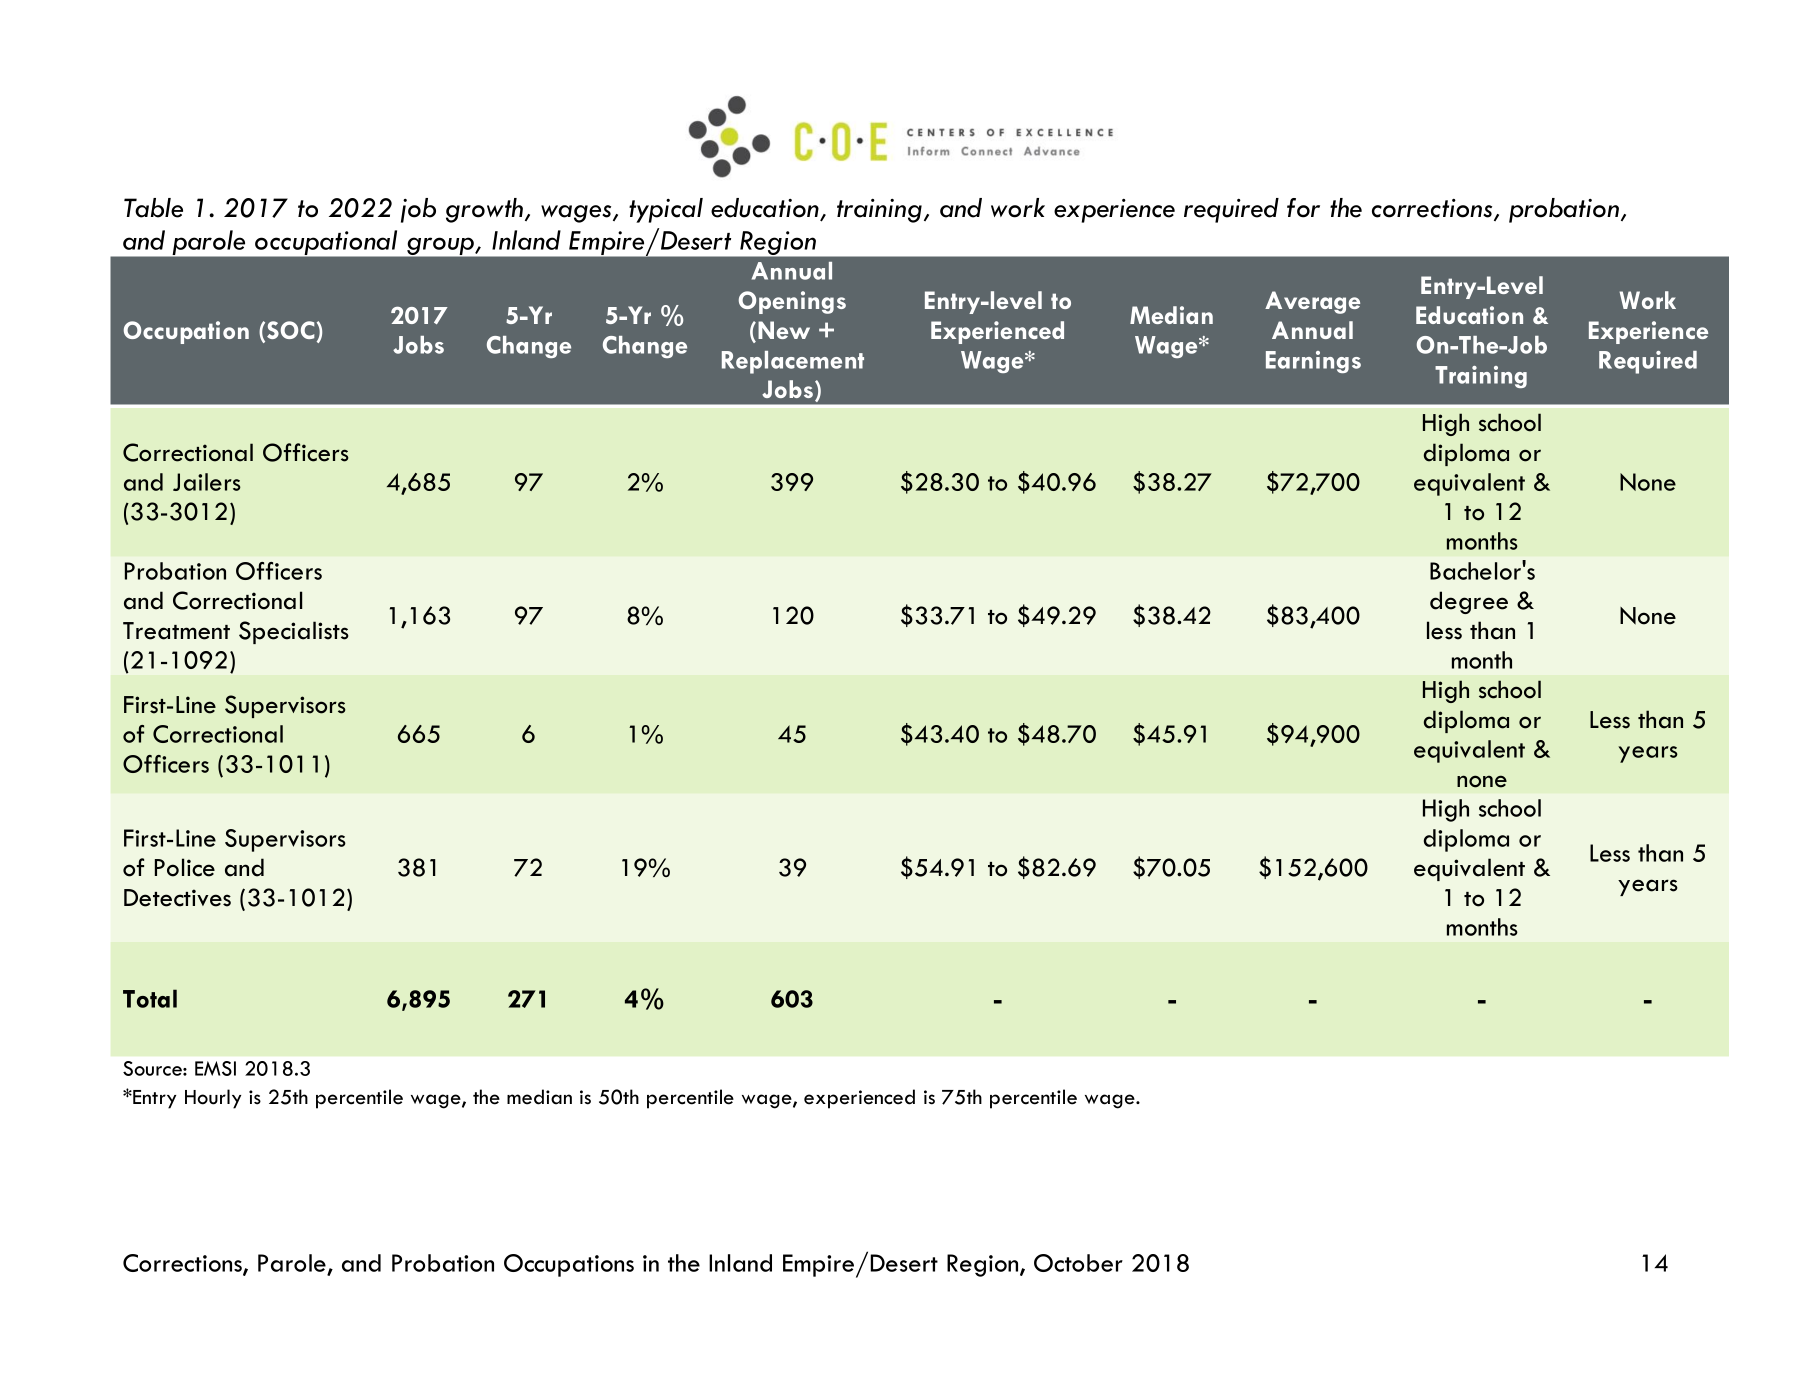 The height and width of the document is (1389, 1798). I want to click on Treatment, so click(176, 631).
